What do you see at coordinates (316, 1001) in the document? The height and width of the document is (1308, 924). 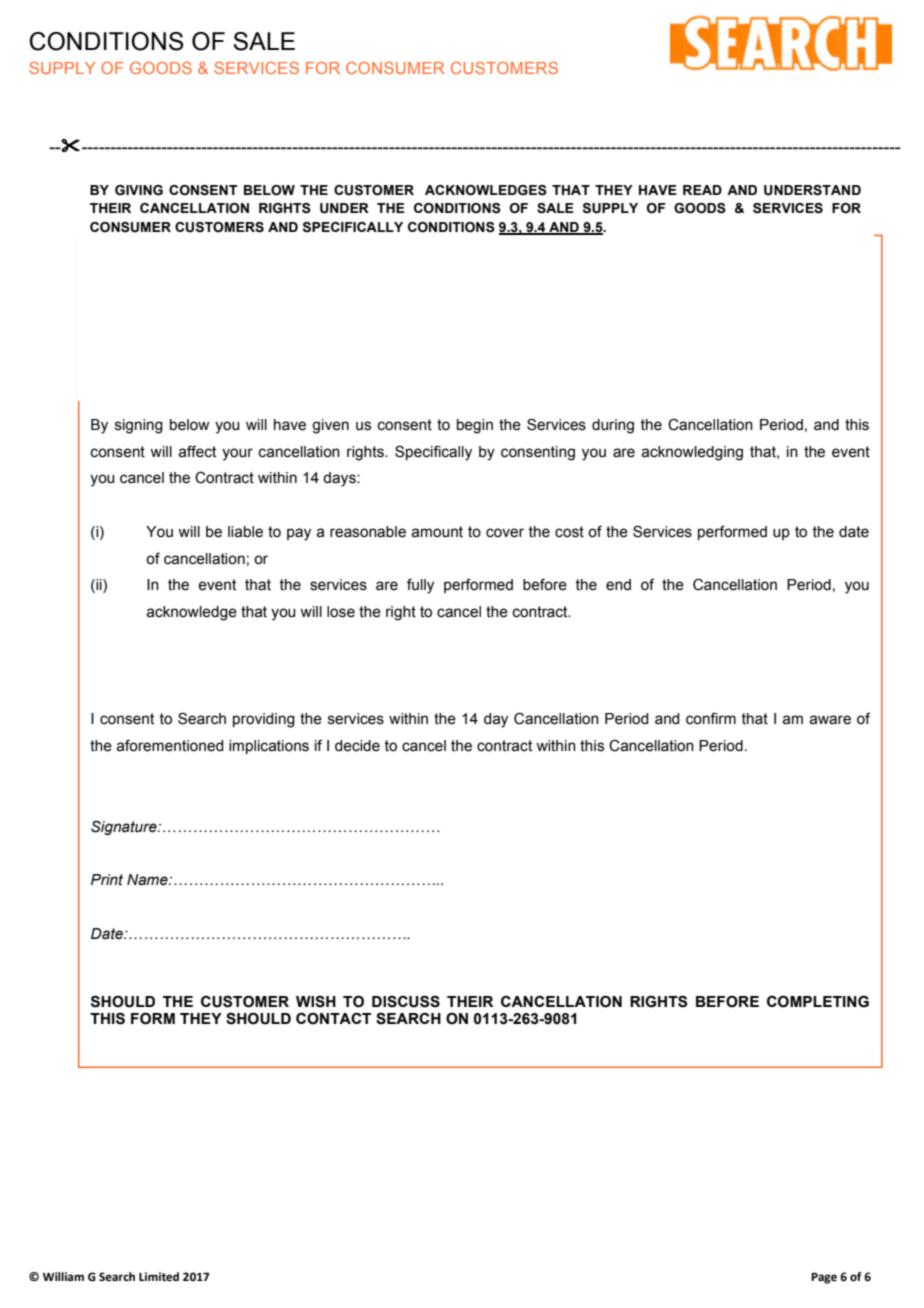 I see `WISH` at bounding box center [316, 1001].
